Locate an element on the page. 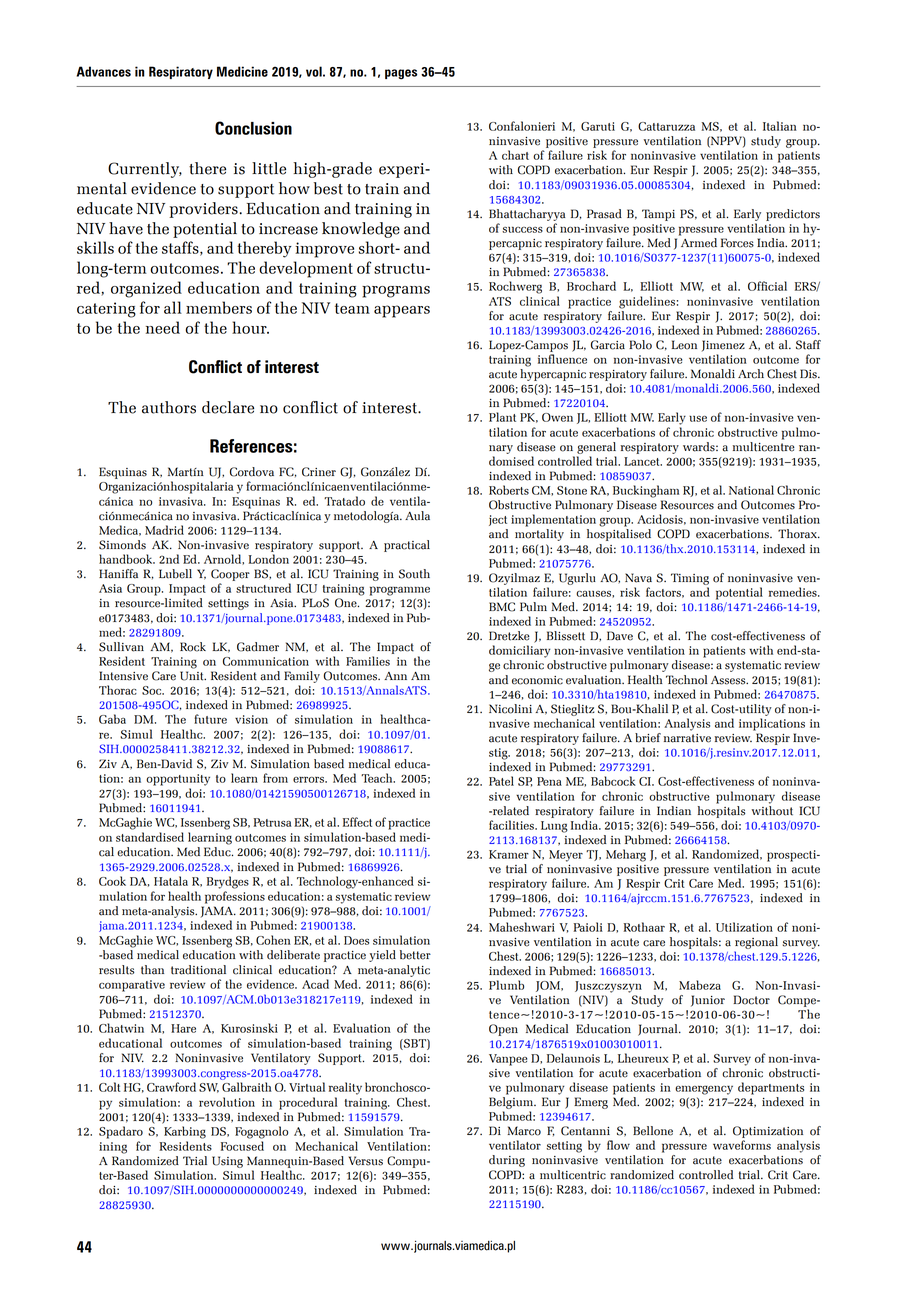 This page has height=1308, width=924. Timing is located at coordinates (690, 579).
